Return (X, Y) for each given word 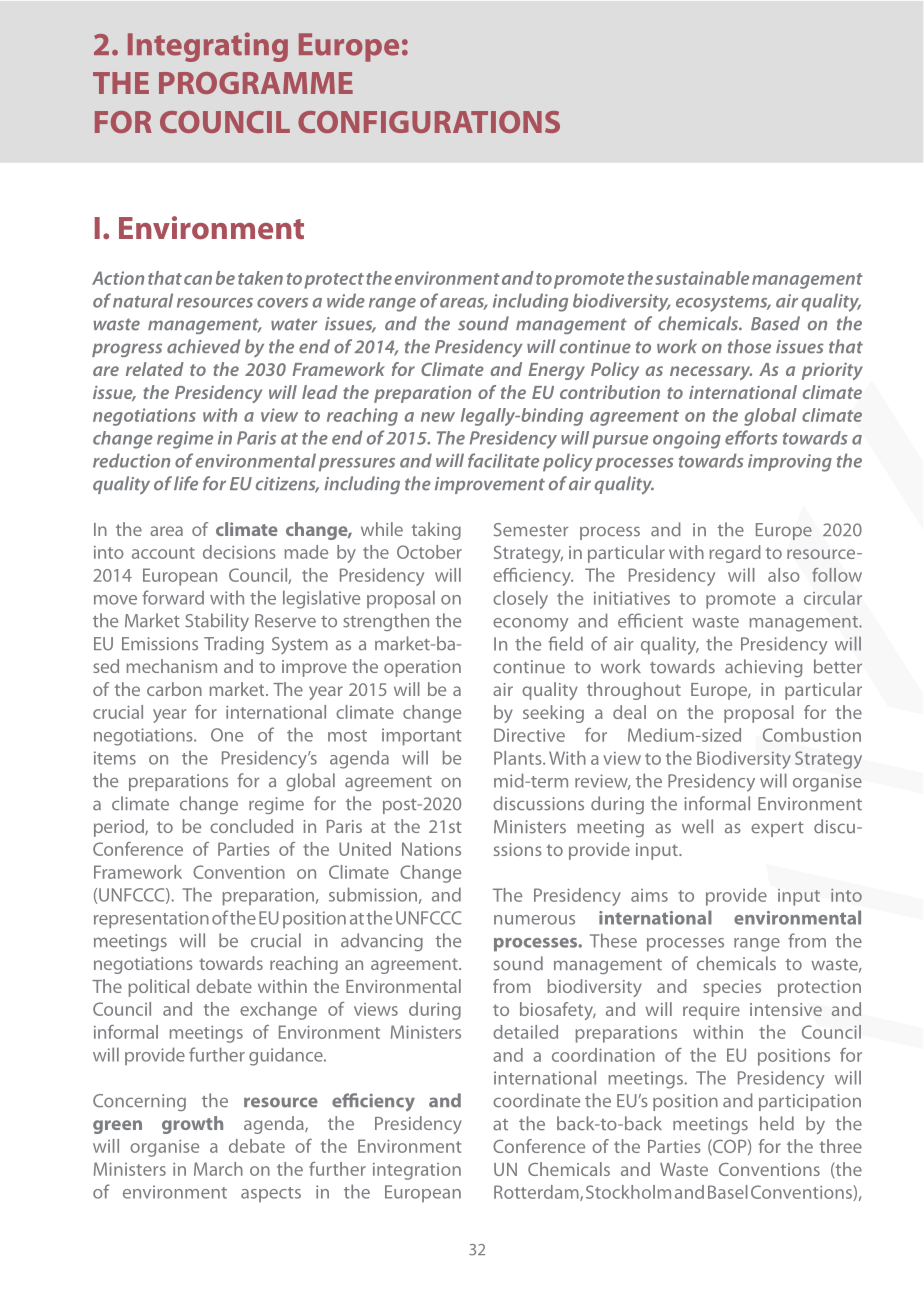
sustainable (702, 278)
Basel (728, 1192)
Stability (217, 622)
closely (520, 600)
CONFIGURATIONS (429, 122)
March (218, 1169)
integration (417, 1171)
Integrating (208, 47)
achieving (763, 668)
